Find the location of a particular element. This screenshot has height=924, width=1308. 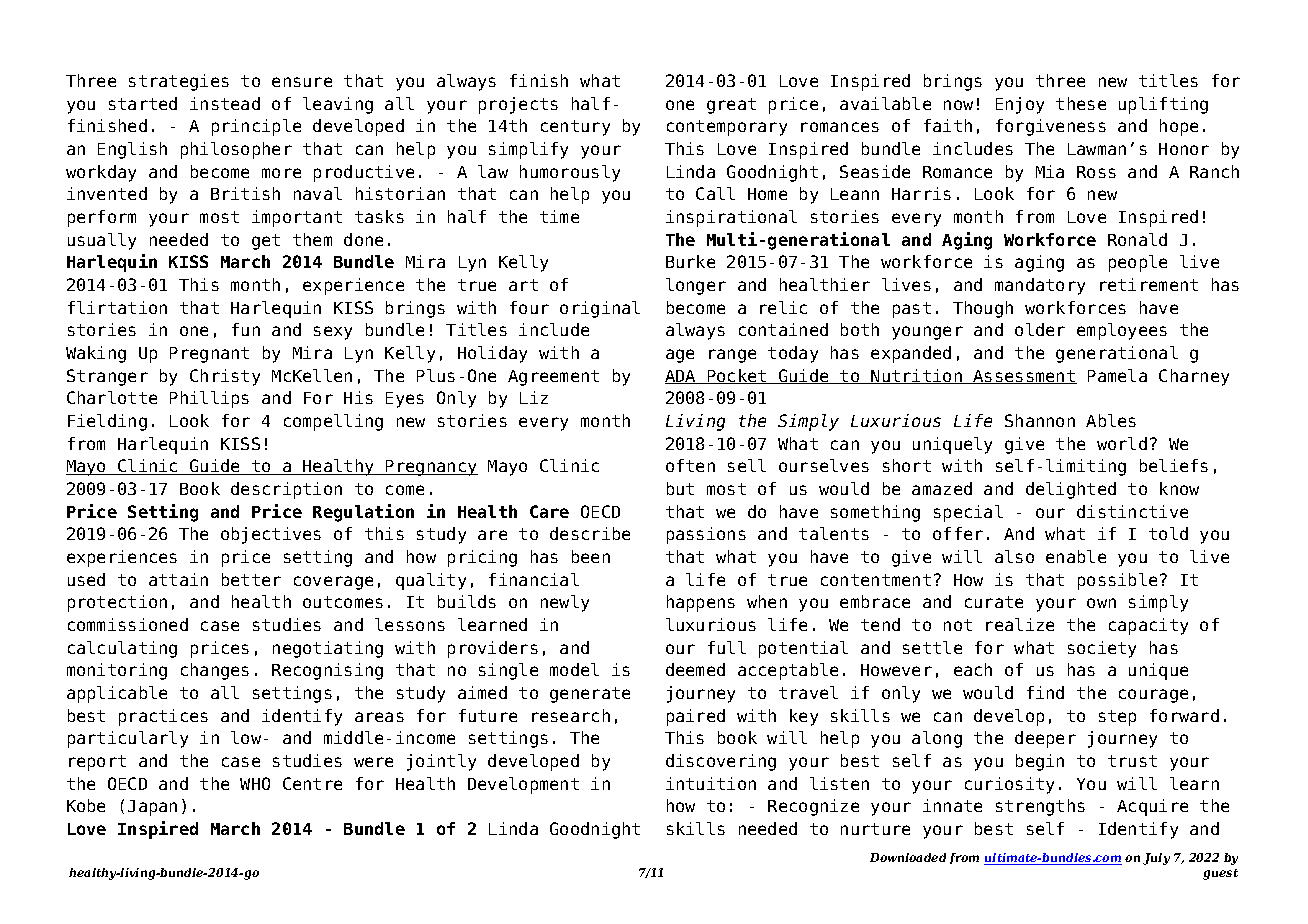

description is located at coordinates (286, 490).
